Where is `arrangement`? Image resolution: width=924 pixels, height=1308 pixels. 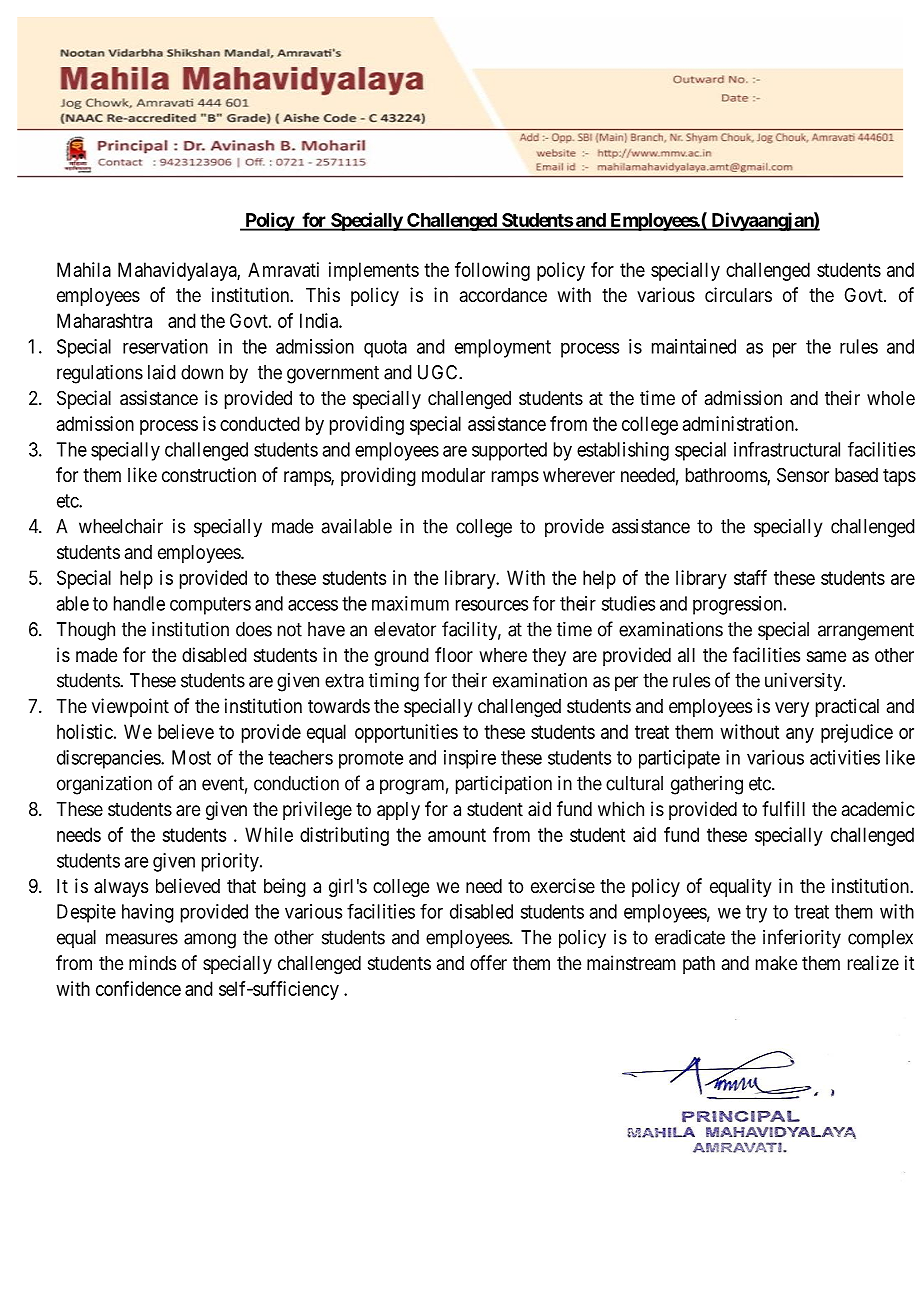 arrangement is located at coordinates (866, 632).
